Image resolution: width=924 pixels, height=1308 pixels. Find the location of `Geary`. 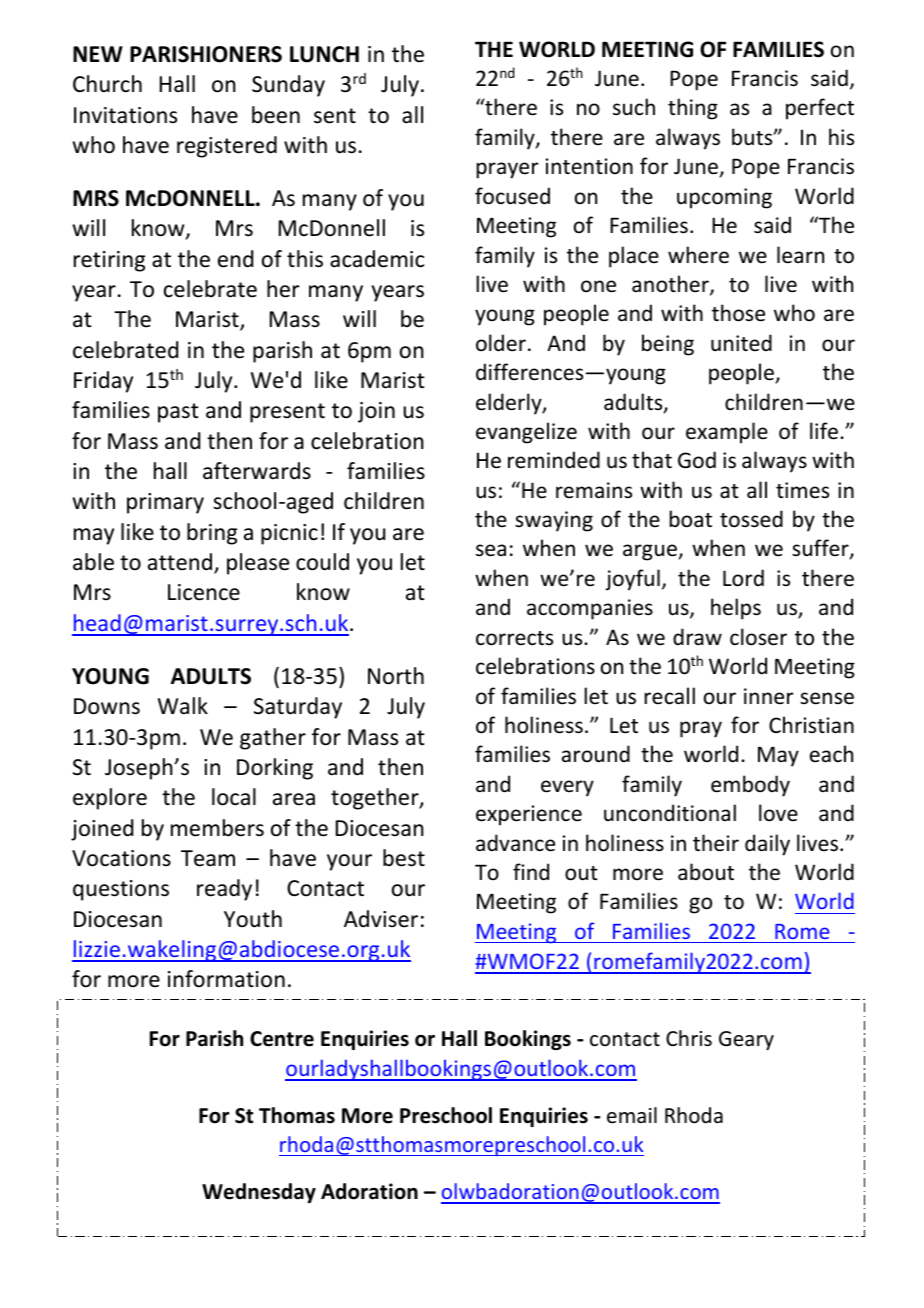

Geary is located at coordinates (746, 1040).
